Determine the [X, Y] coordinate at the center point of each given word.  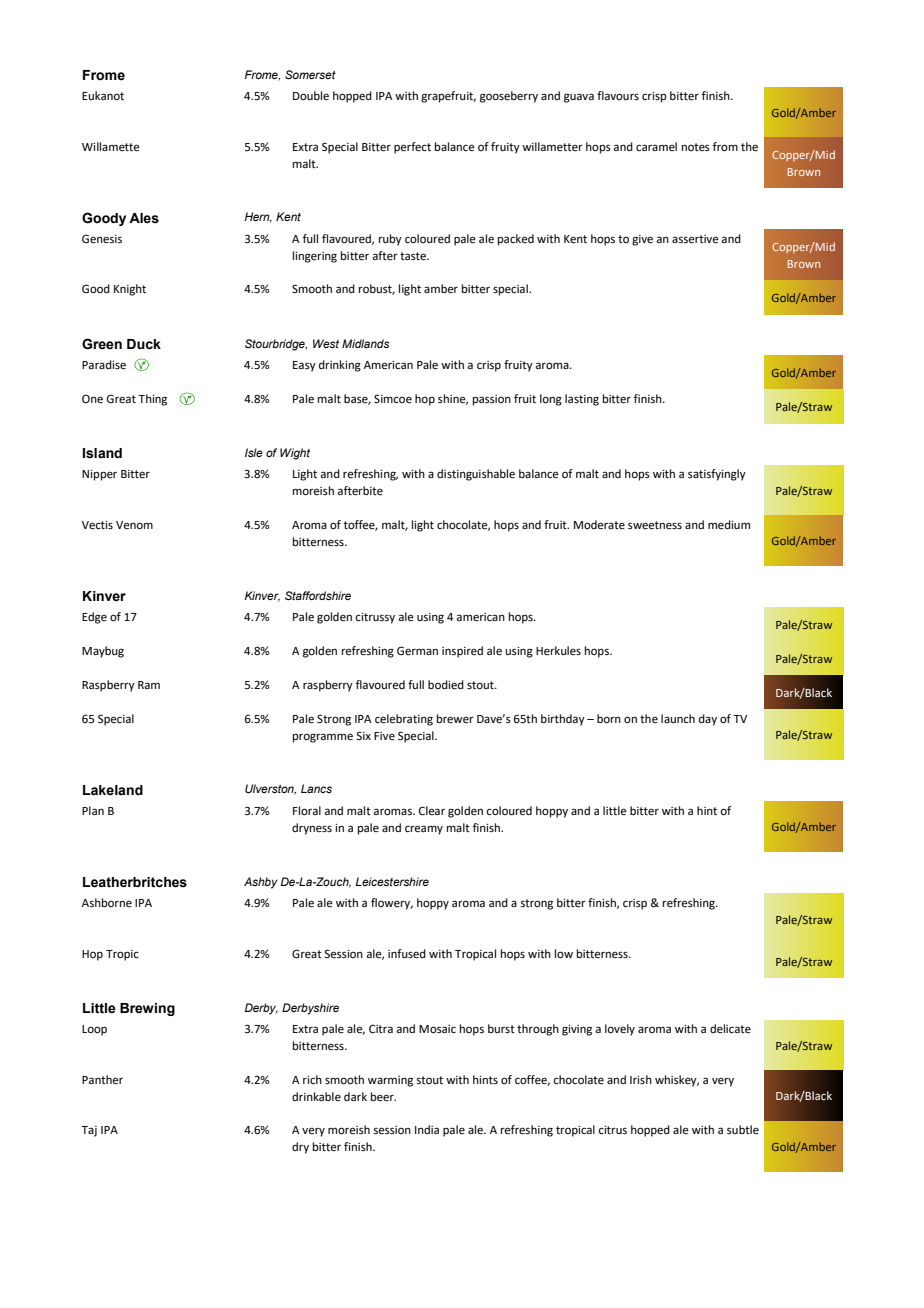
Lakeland [113, 790]
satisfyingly [717, 475]
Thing [152, 400]
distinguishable [476, 475]
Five [384, 736]
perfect [412, 148]
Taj [89, 1131]
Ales [144, 218]
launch [678, 718]
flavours [618, 96]
